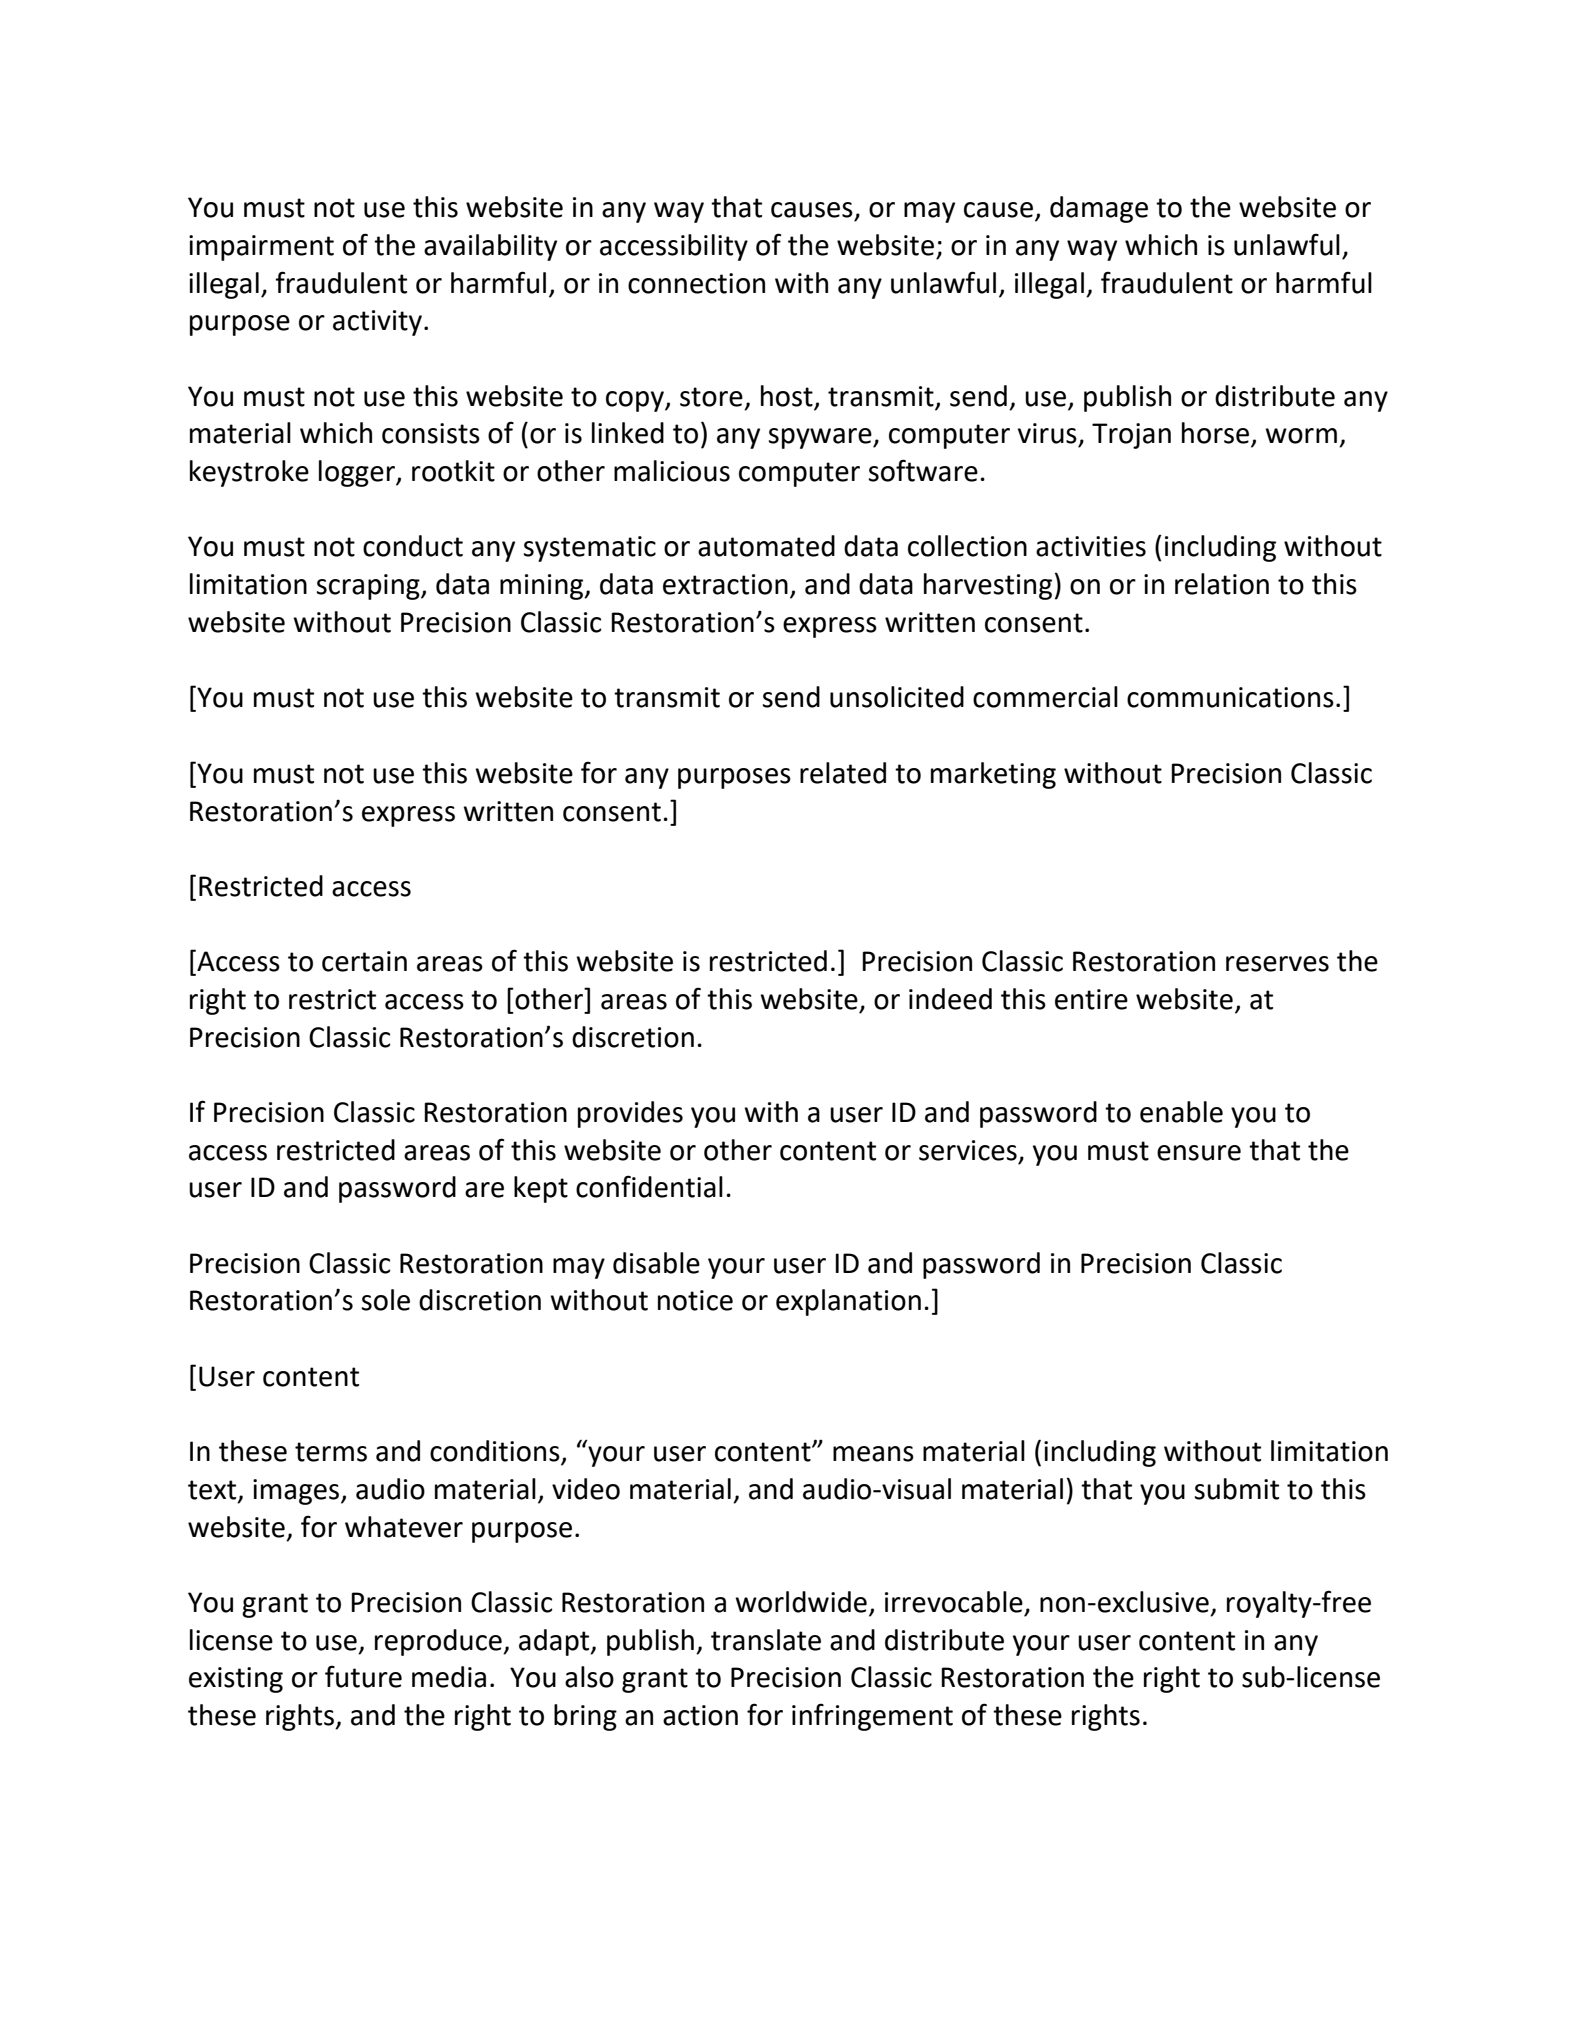 The image size is (1575, 2038). What do you see at coordinates (364, 961) in the screenshot?
I see `certain` at bounding box center [364, 961].
